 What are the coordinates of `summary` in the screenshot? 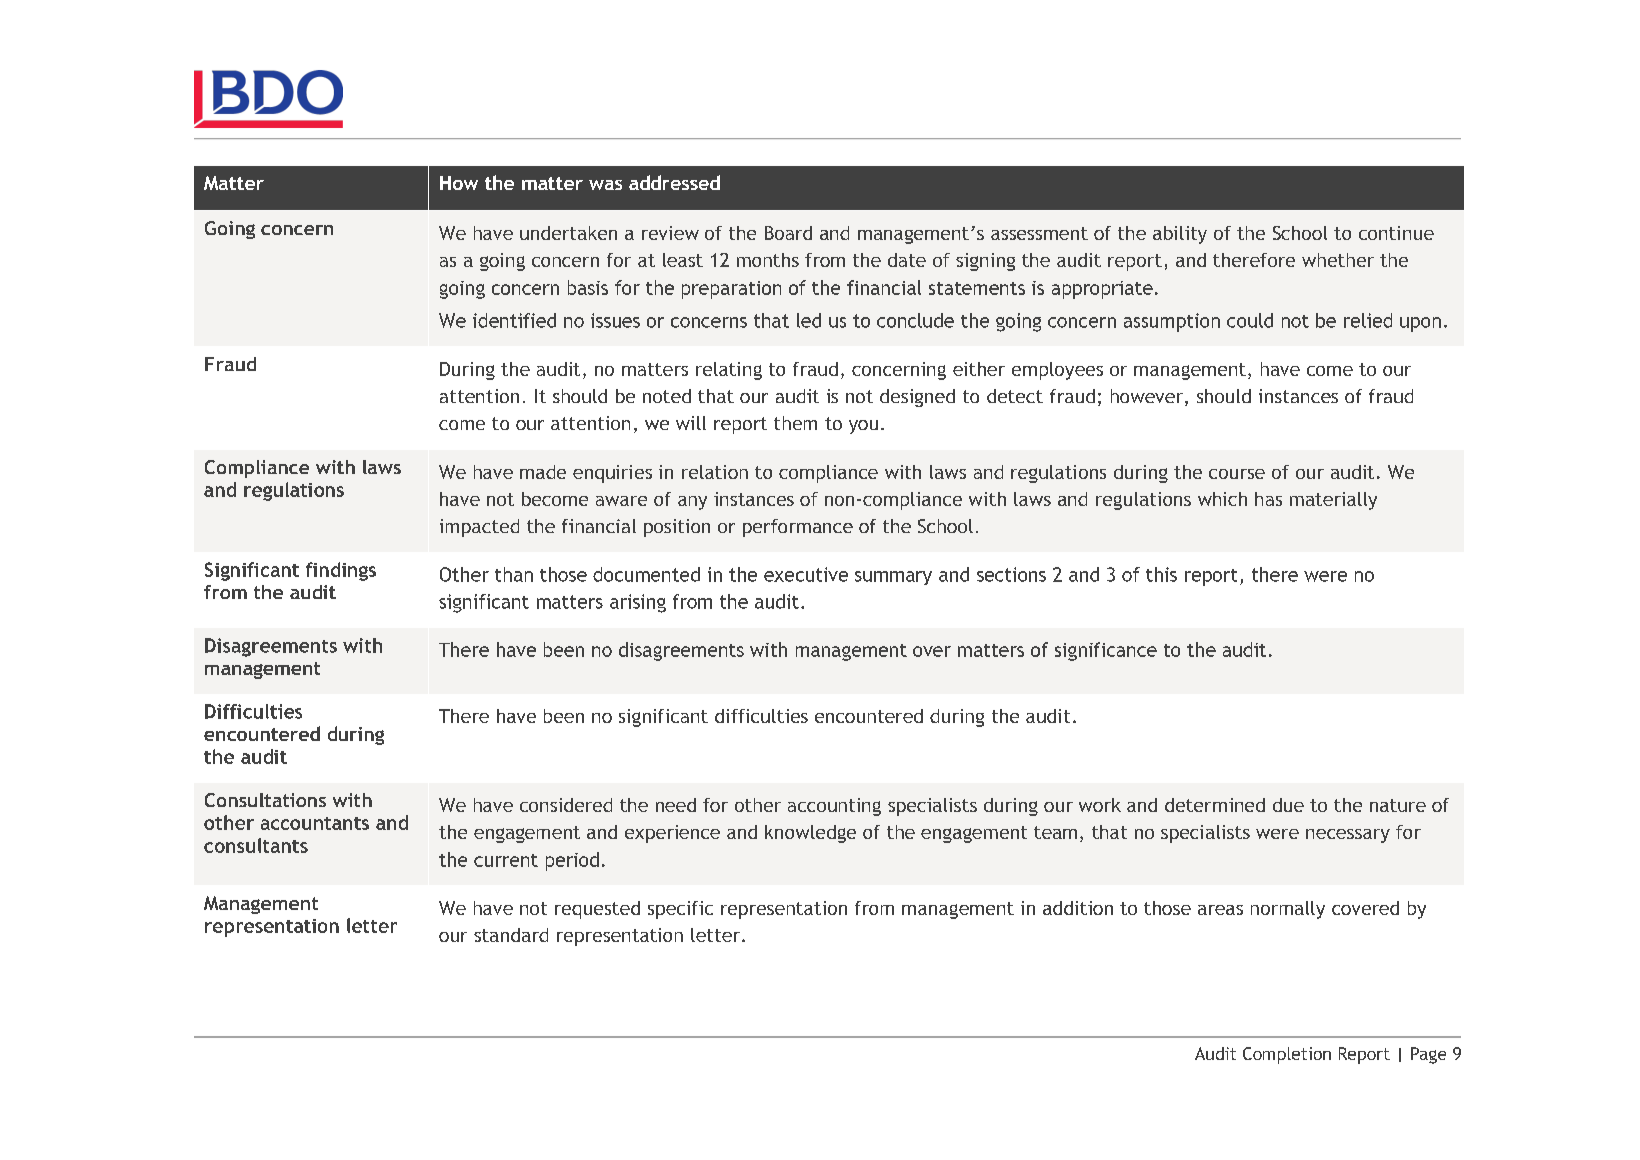 It's located at (893, 578).
